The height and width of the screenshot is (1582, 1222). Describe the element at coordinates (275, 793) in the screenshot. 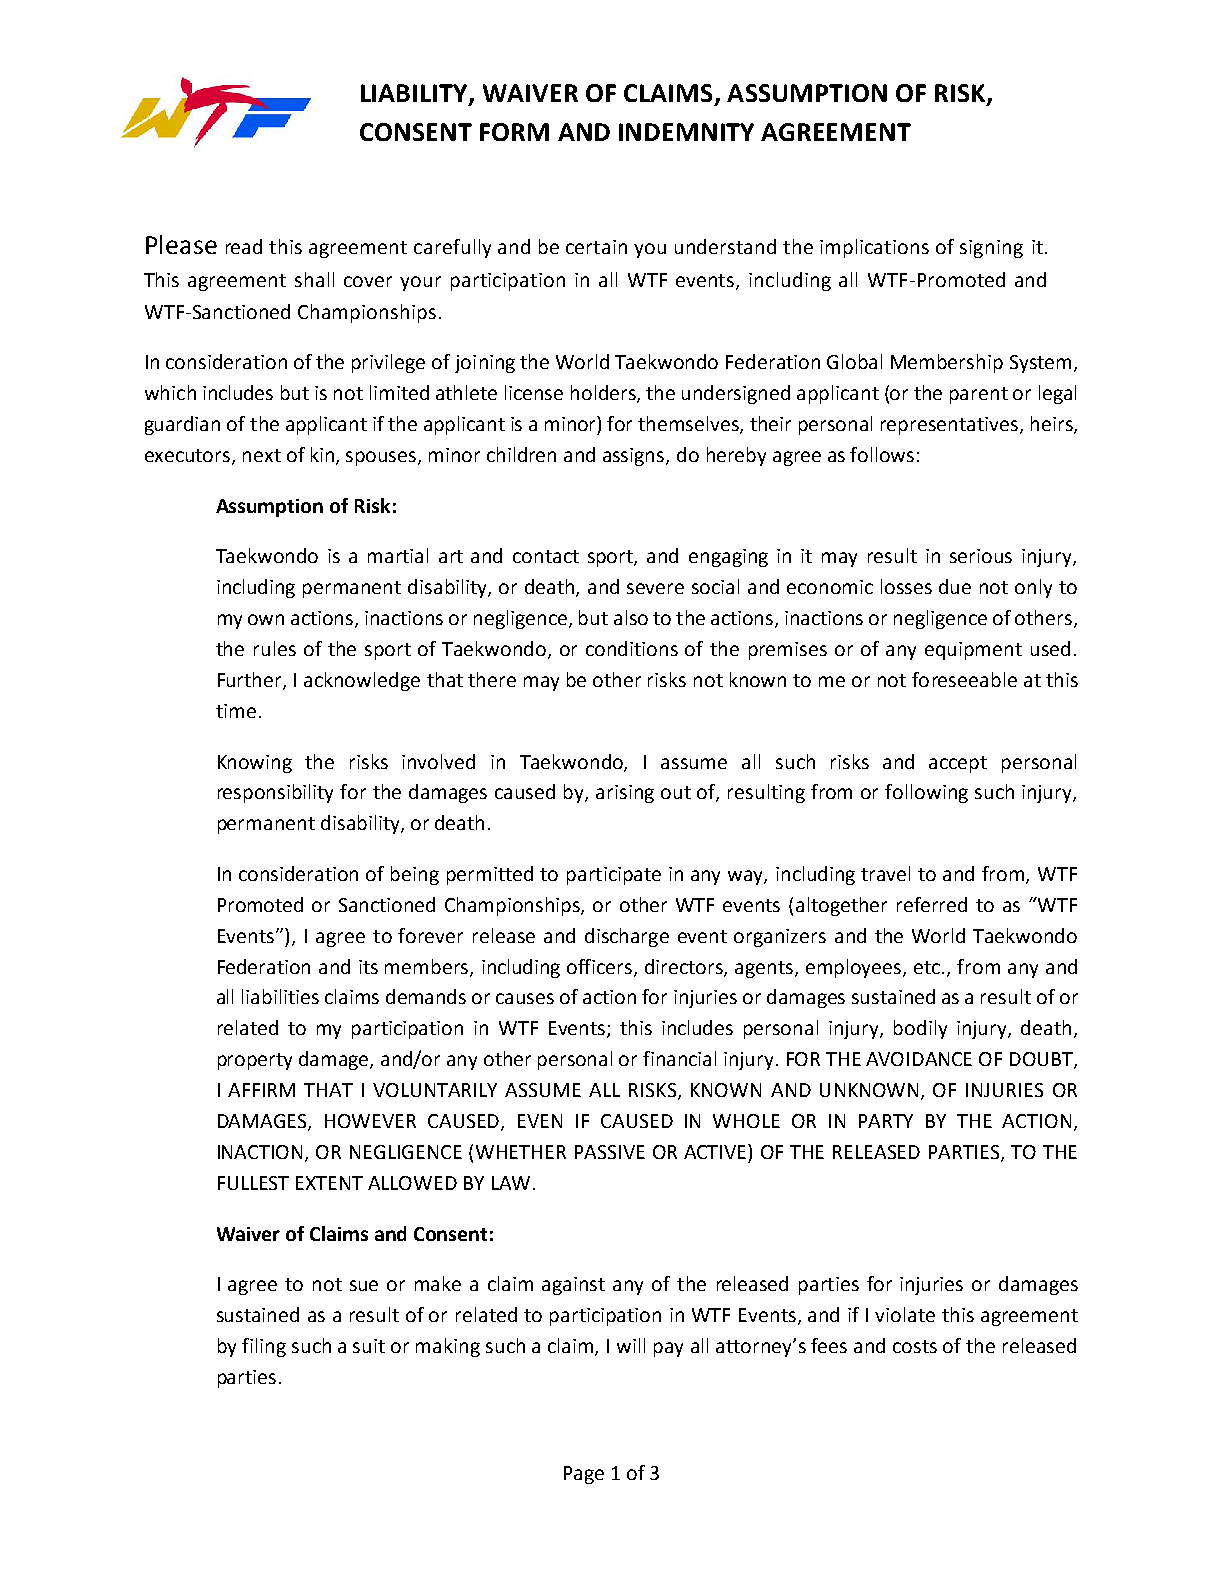

I see `responsibility` at that location.
